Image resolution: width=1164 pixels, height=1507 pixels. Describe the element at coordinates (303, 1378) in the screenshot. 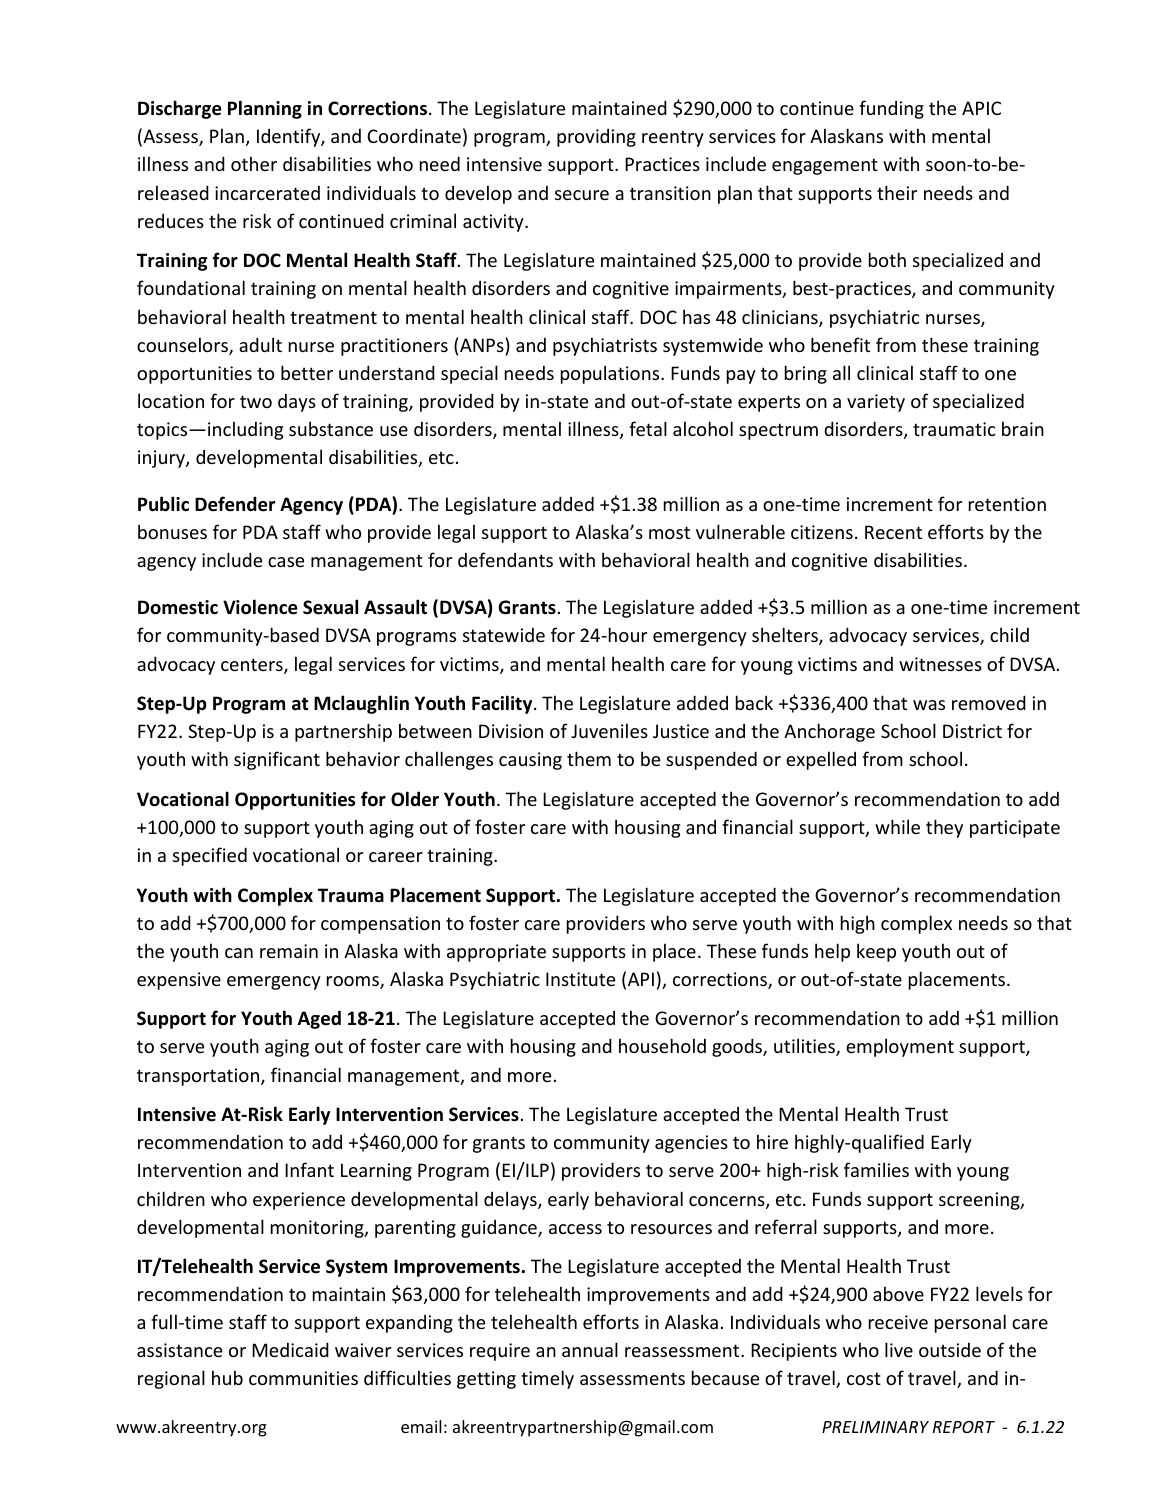

I see `communities` at that location.
